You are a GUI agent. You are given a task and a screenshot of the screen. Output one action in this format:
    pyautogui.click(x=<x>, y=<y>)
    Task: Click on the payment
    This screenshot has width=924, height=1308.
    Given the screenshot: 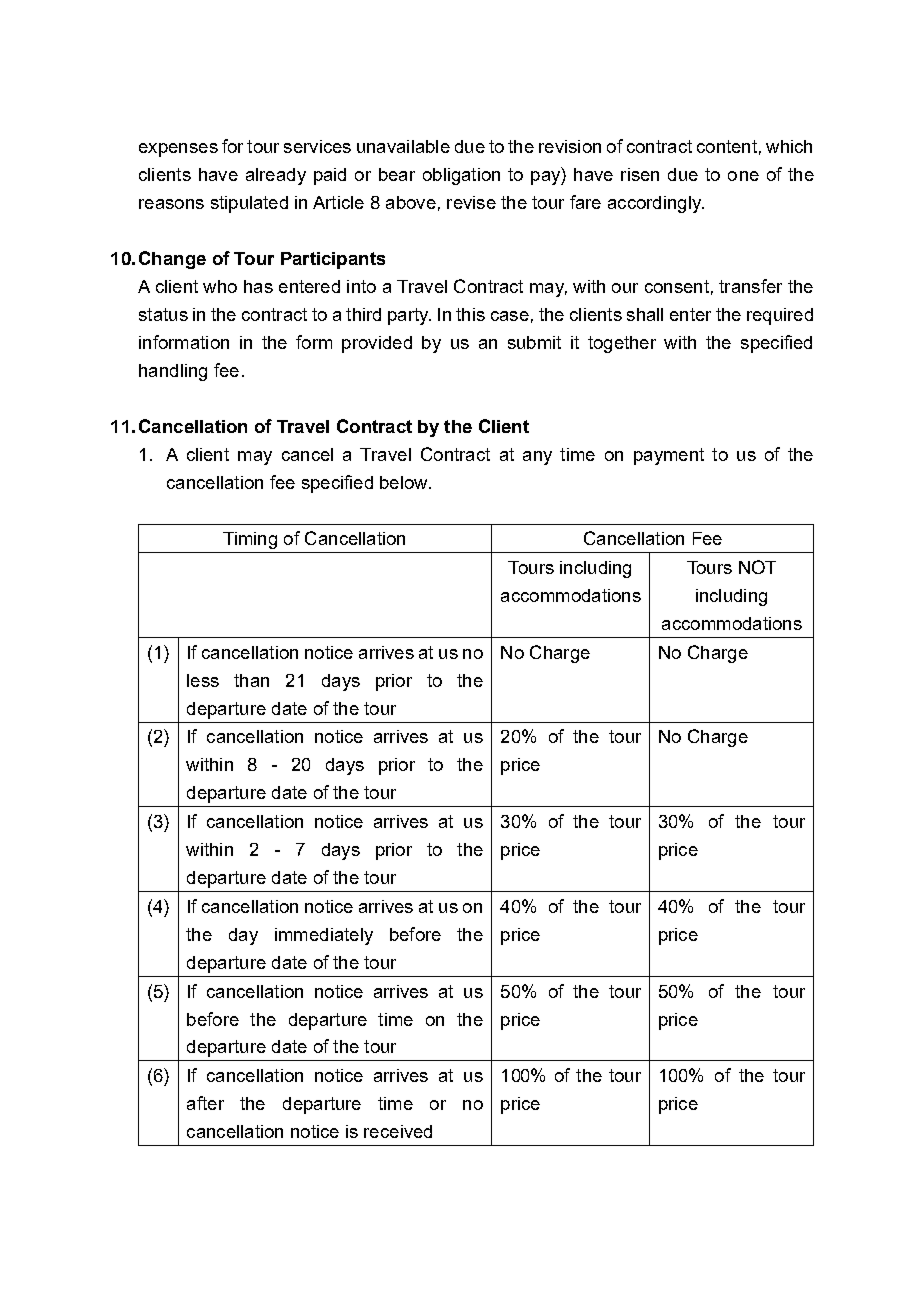 What is the action you would take?
    pyautogui.click(x=669, y=456)
